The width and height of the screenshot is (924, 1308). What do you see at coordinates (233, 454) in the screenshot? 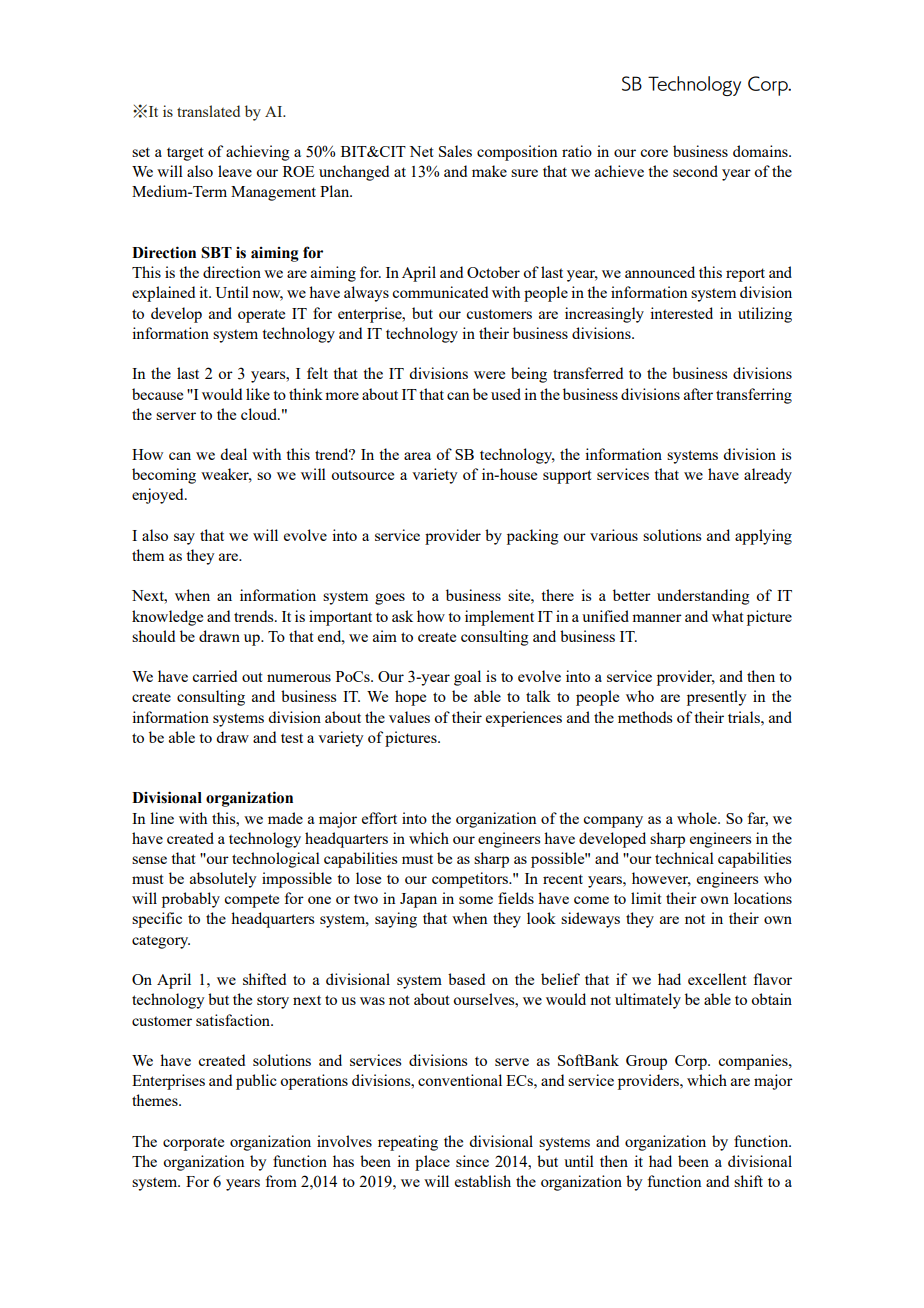
I see `deal` at bounding box center [233, 454].
